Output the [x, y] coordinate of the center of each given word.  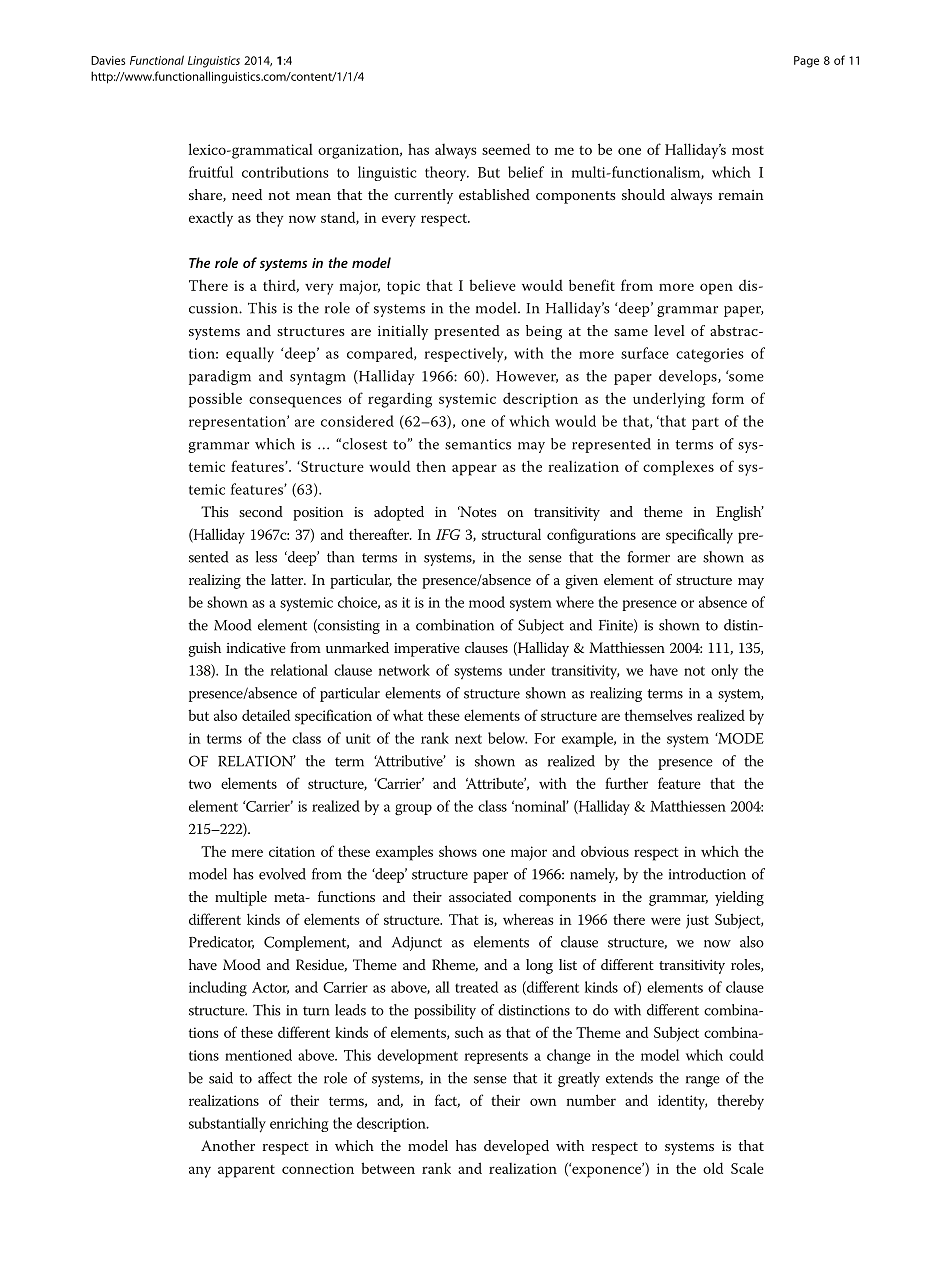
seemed [506, 149]
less [266, 557]
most [748, 150]
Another [228, 1145]
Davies [108, 60]
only [724, 671]
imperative [427, 650]
